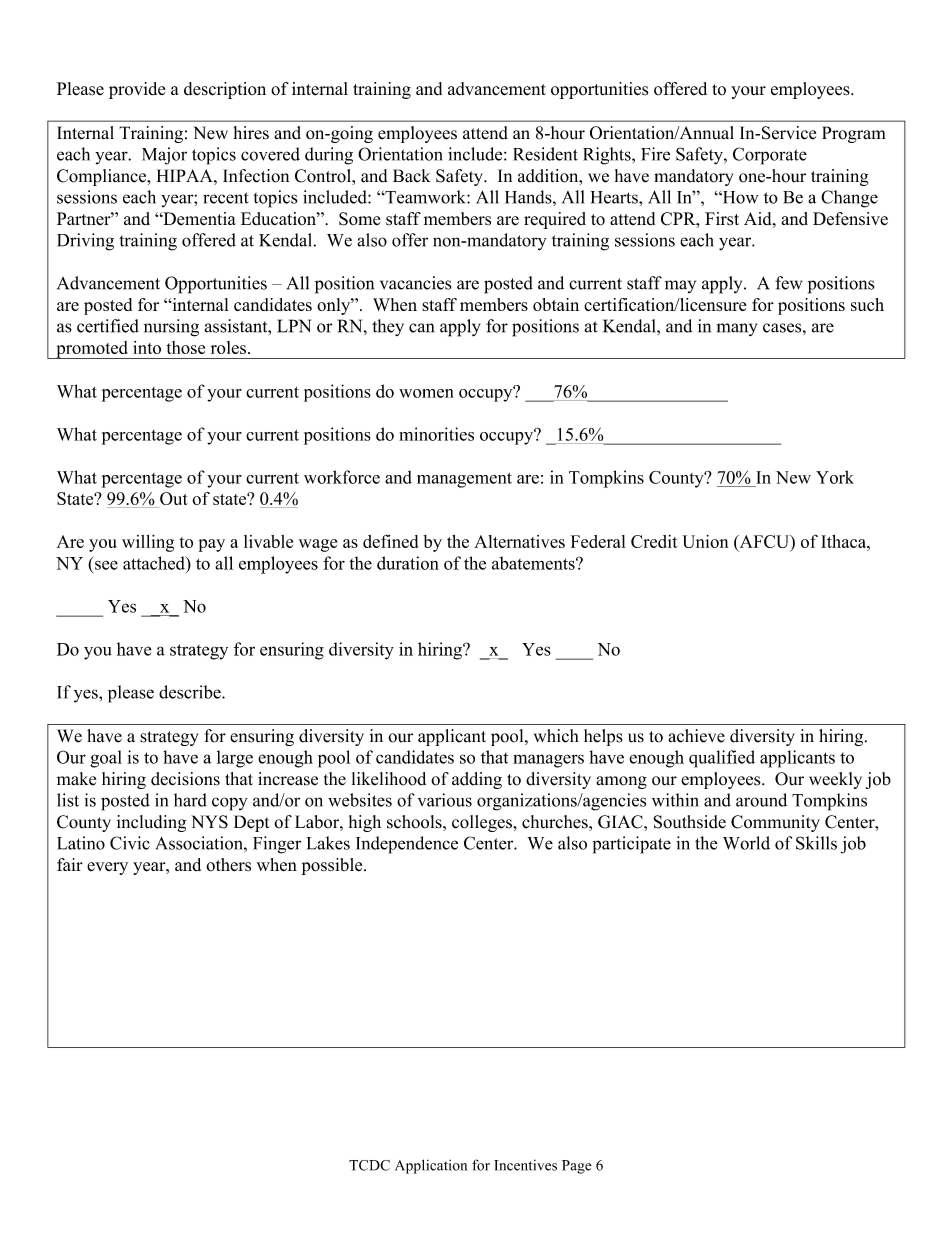 Image resolution: width=952 pixels, height=1233 pixels. What do you see at coordinates (525, 1165) in the screenshot?
I see `Incentives` at bounding box center [525, 1165].
